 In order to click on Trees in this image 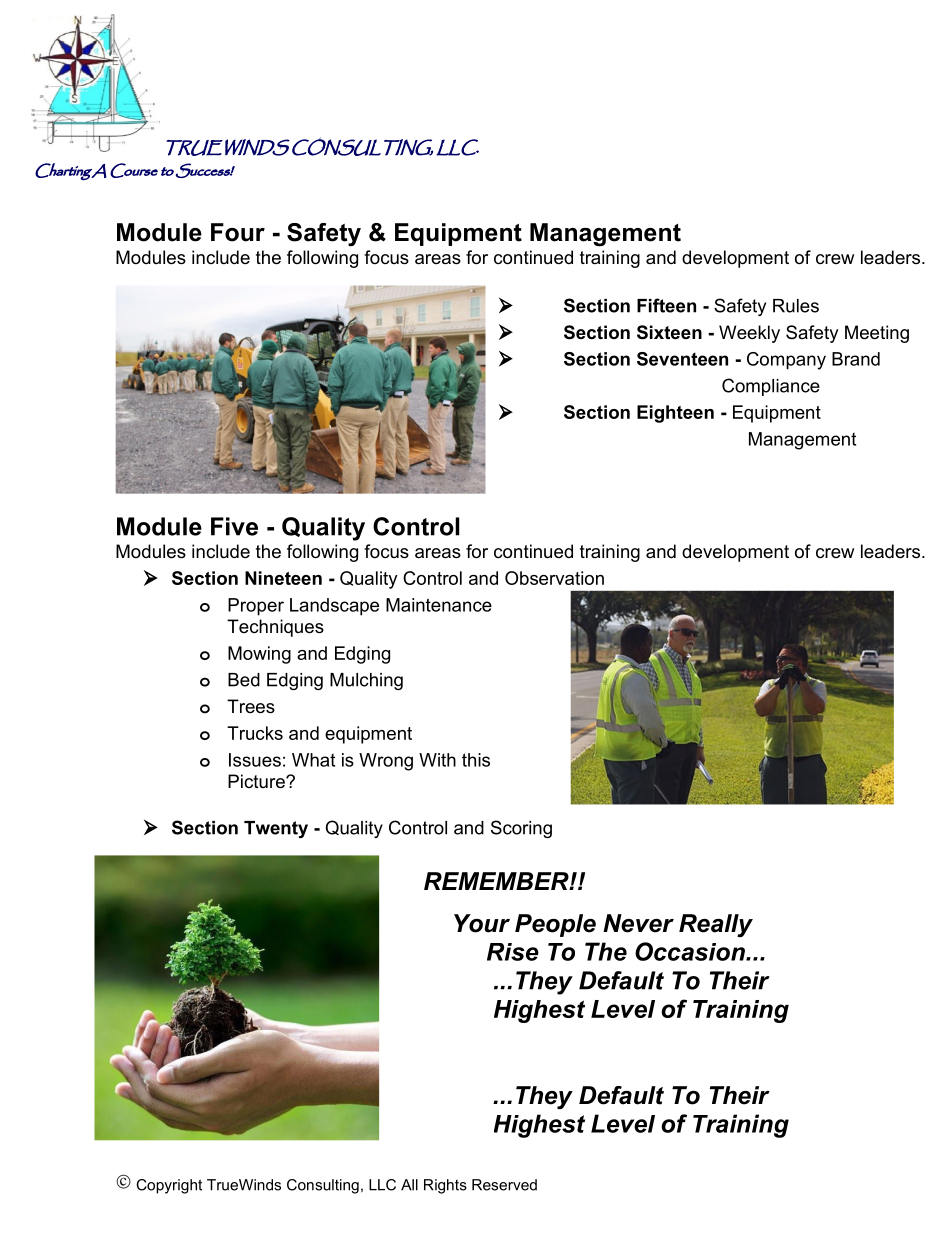, I will do `click(251, 706)`.
